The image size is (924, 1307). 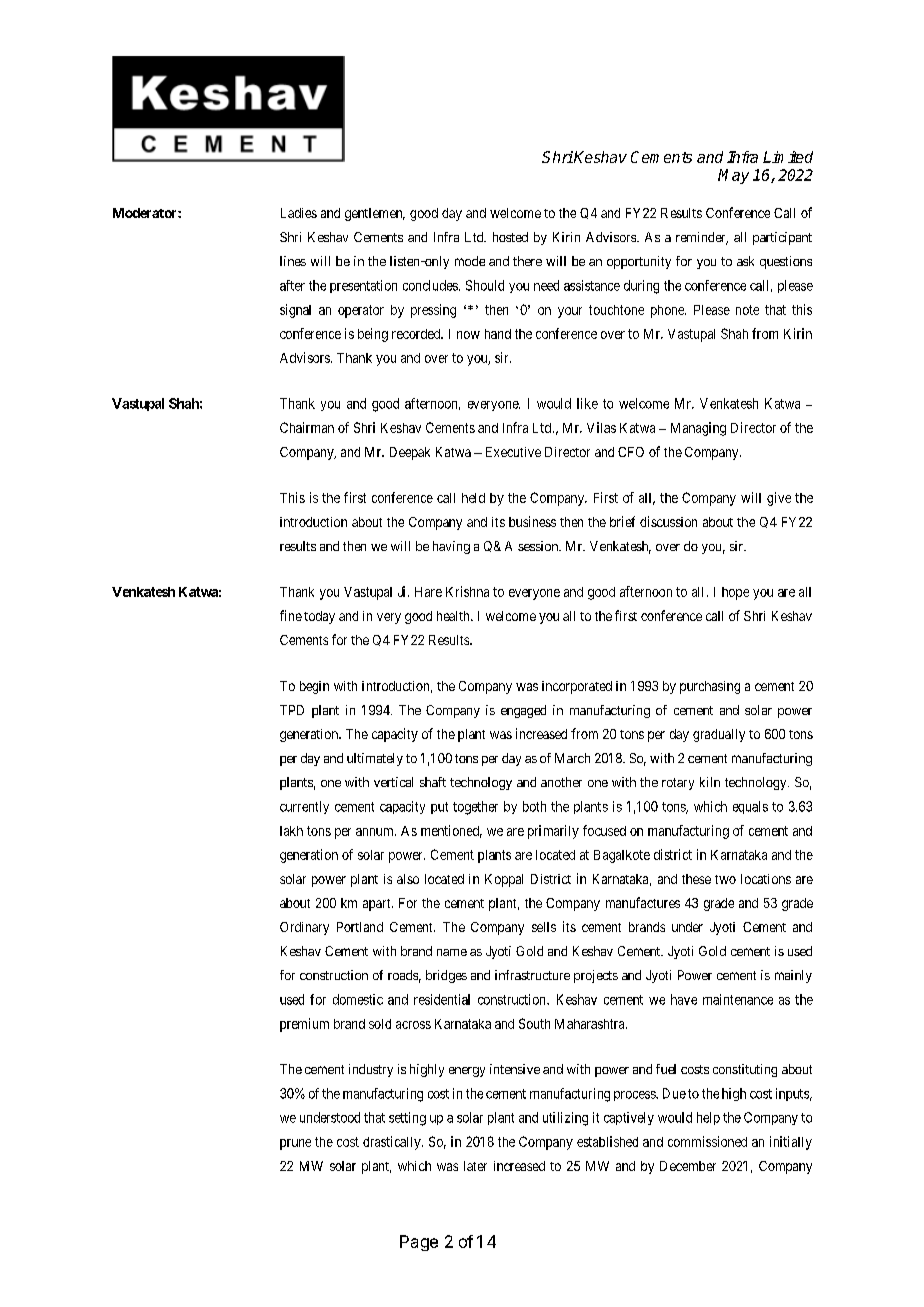 I want to click on May, so click(x=733, y=176).
